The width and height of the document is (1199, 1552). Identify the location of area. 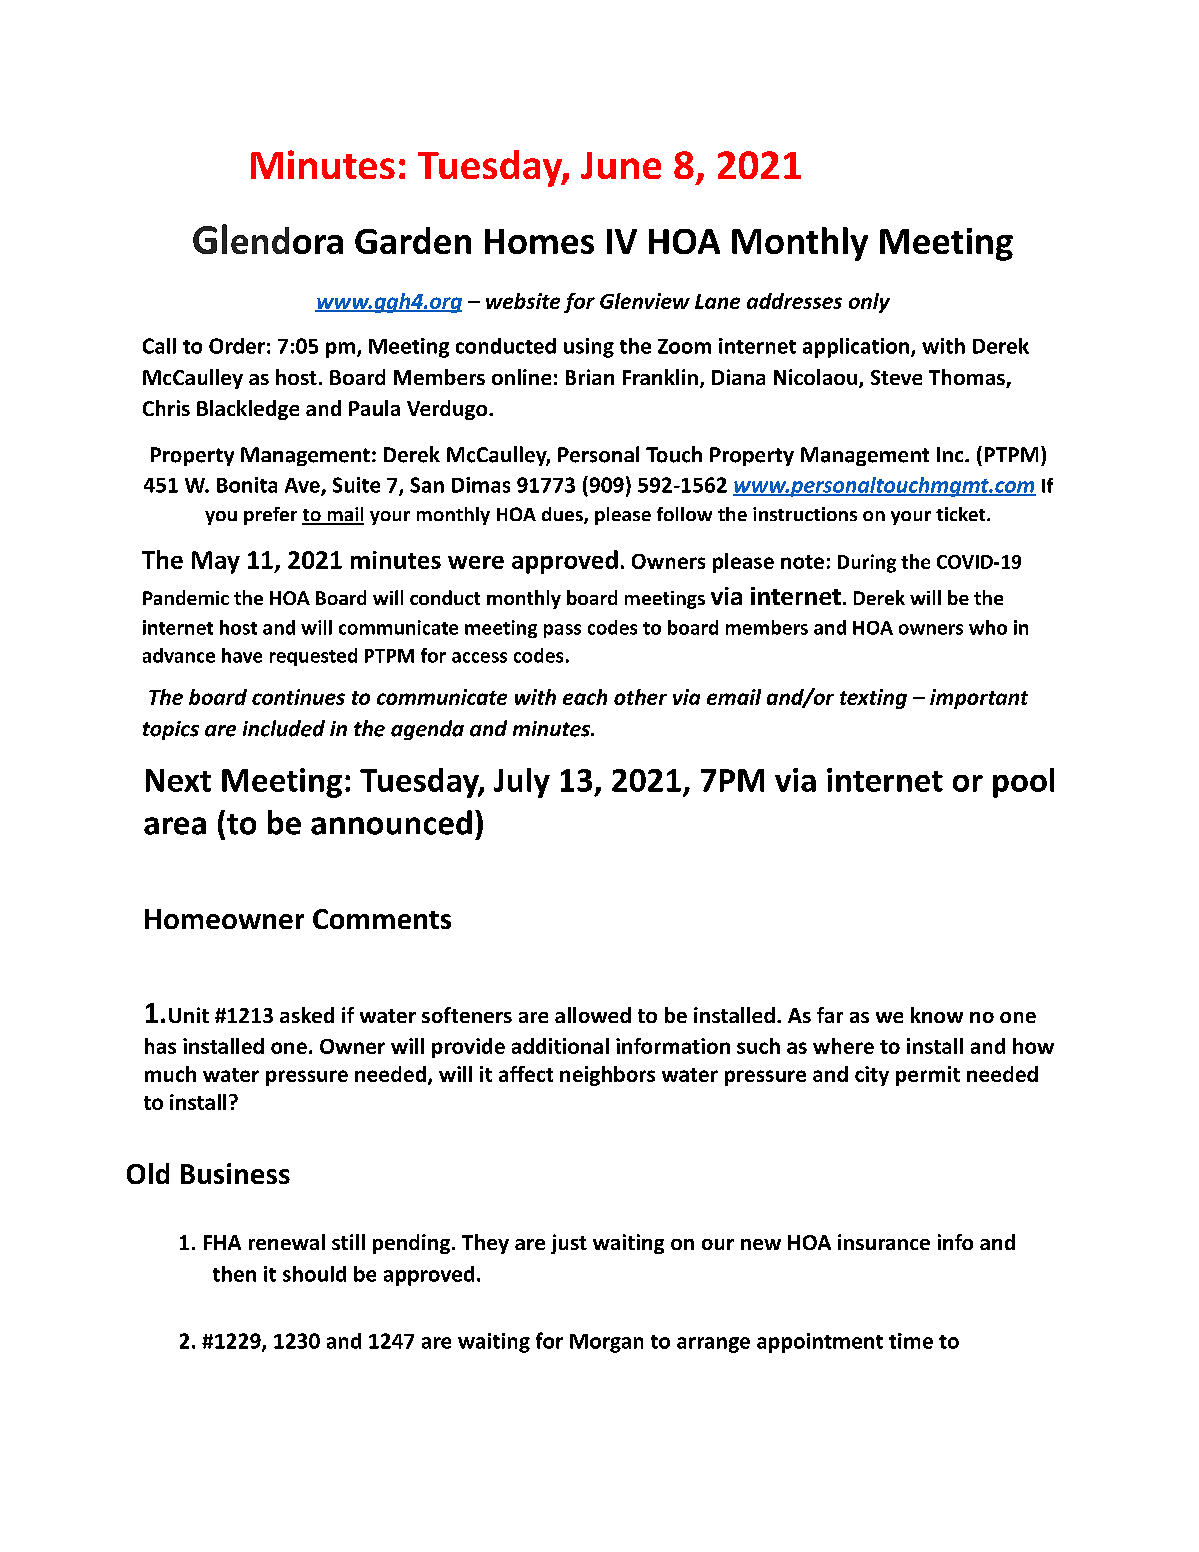
(175, 826).
